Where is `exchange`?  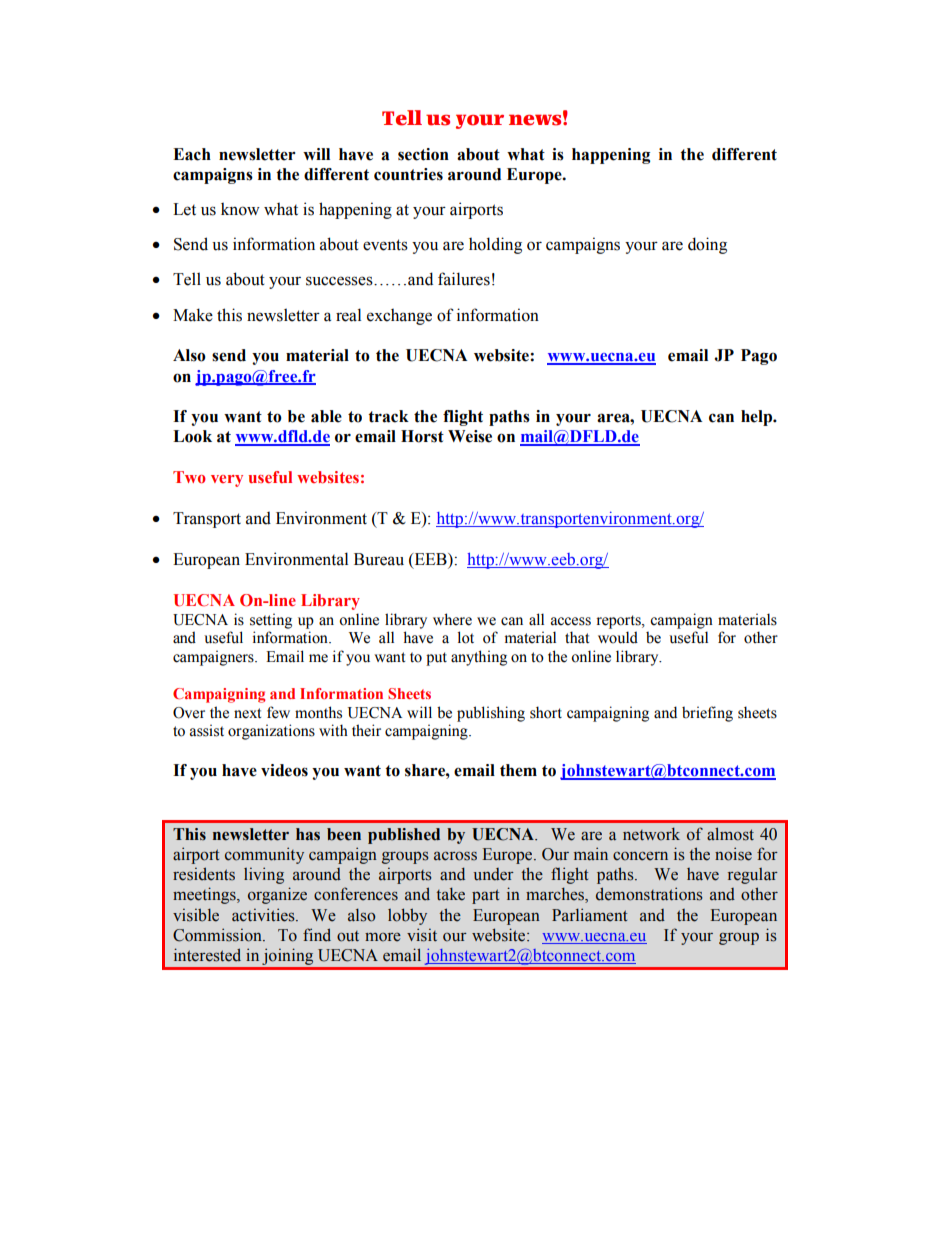 exchange is located at coordinates (399, 317).
